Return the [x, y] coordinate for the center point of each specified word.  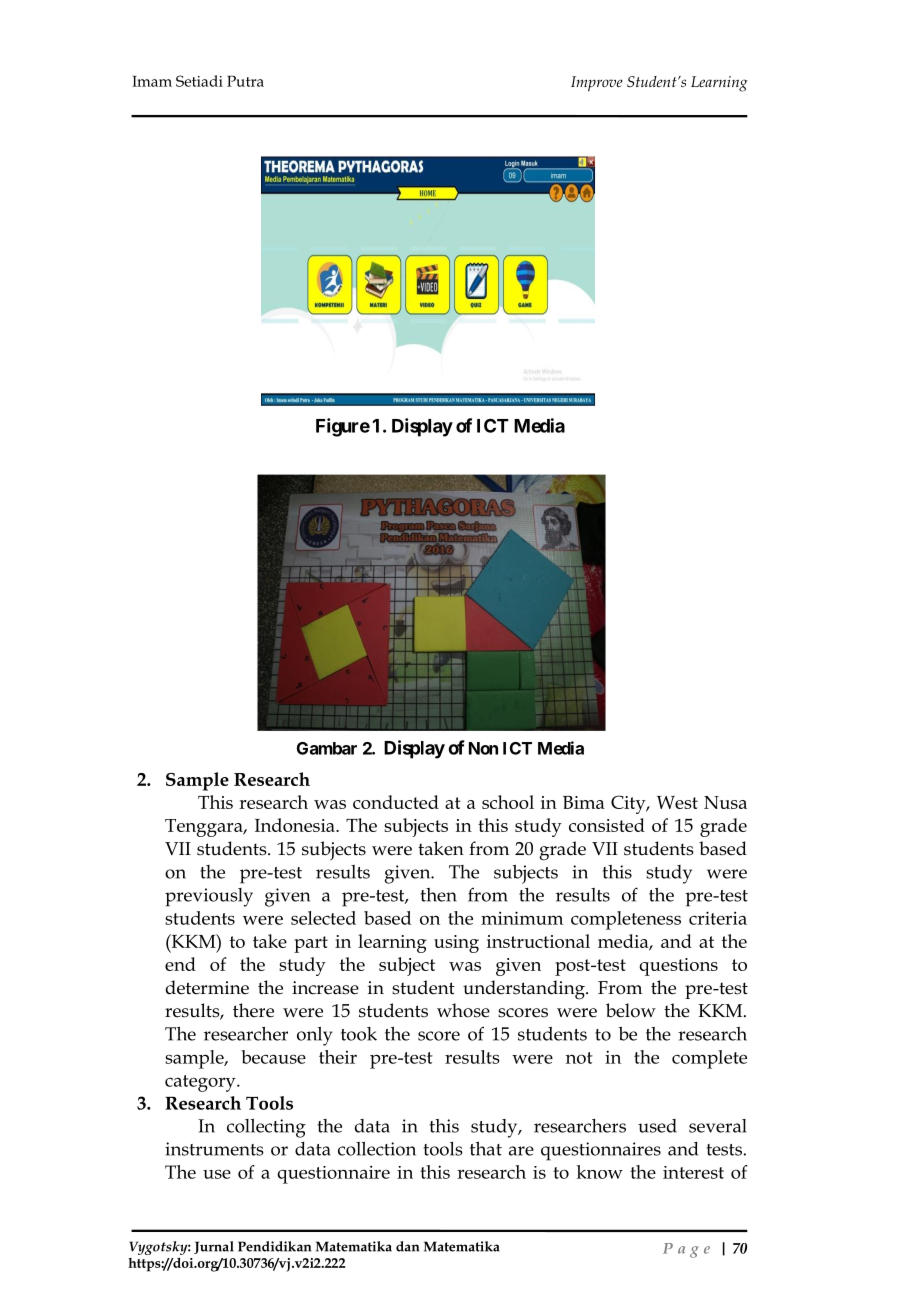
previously [209, 897]
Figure [343, 427]
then [439, 895]
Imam [152, 81]
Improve [597, 84]
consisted [607, 825]
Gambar [327, 748]
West [677, 802]
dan [407, 1246]
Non [483, 748]
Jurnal [214, 1247]
